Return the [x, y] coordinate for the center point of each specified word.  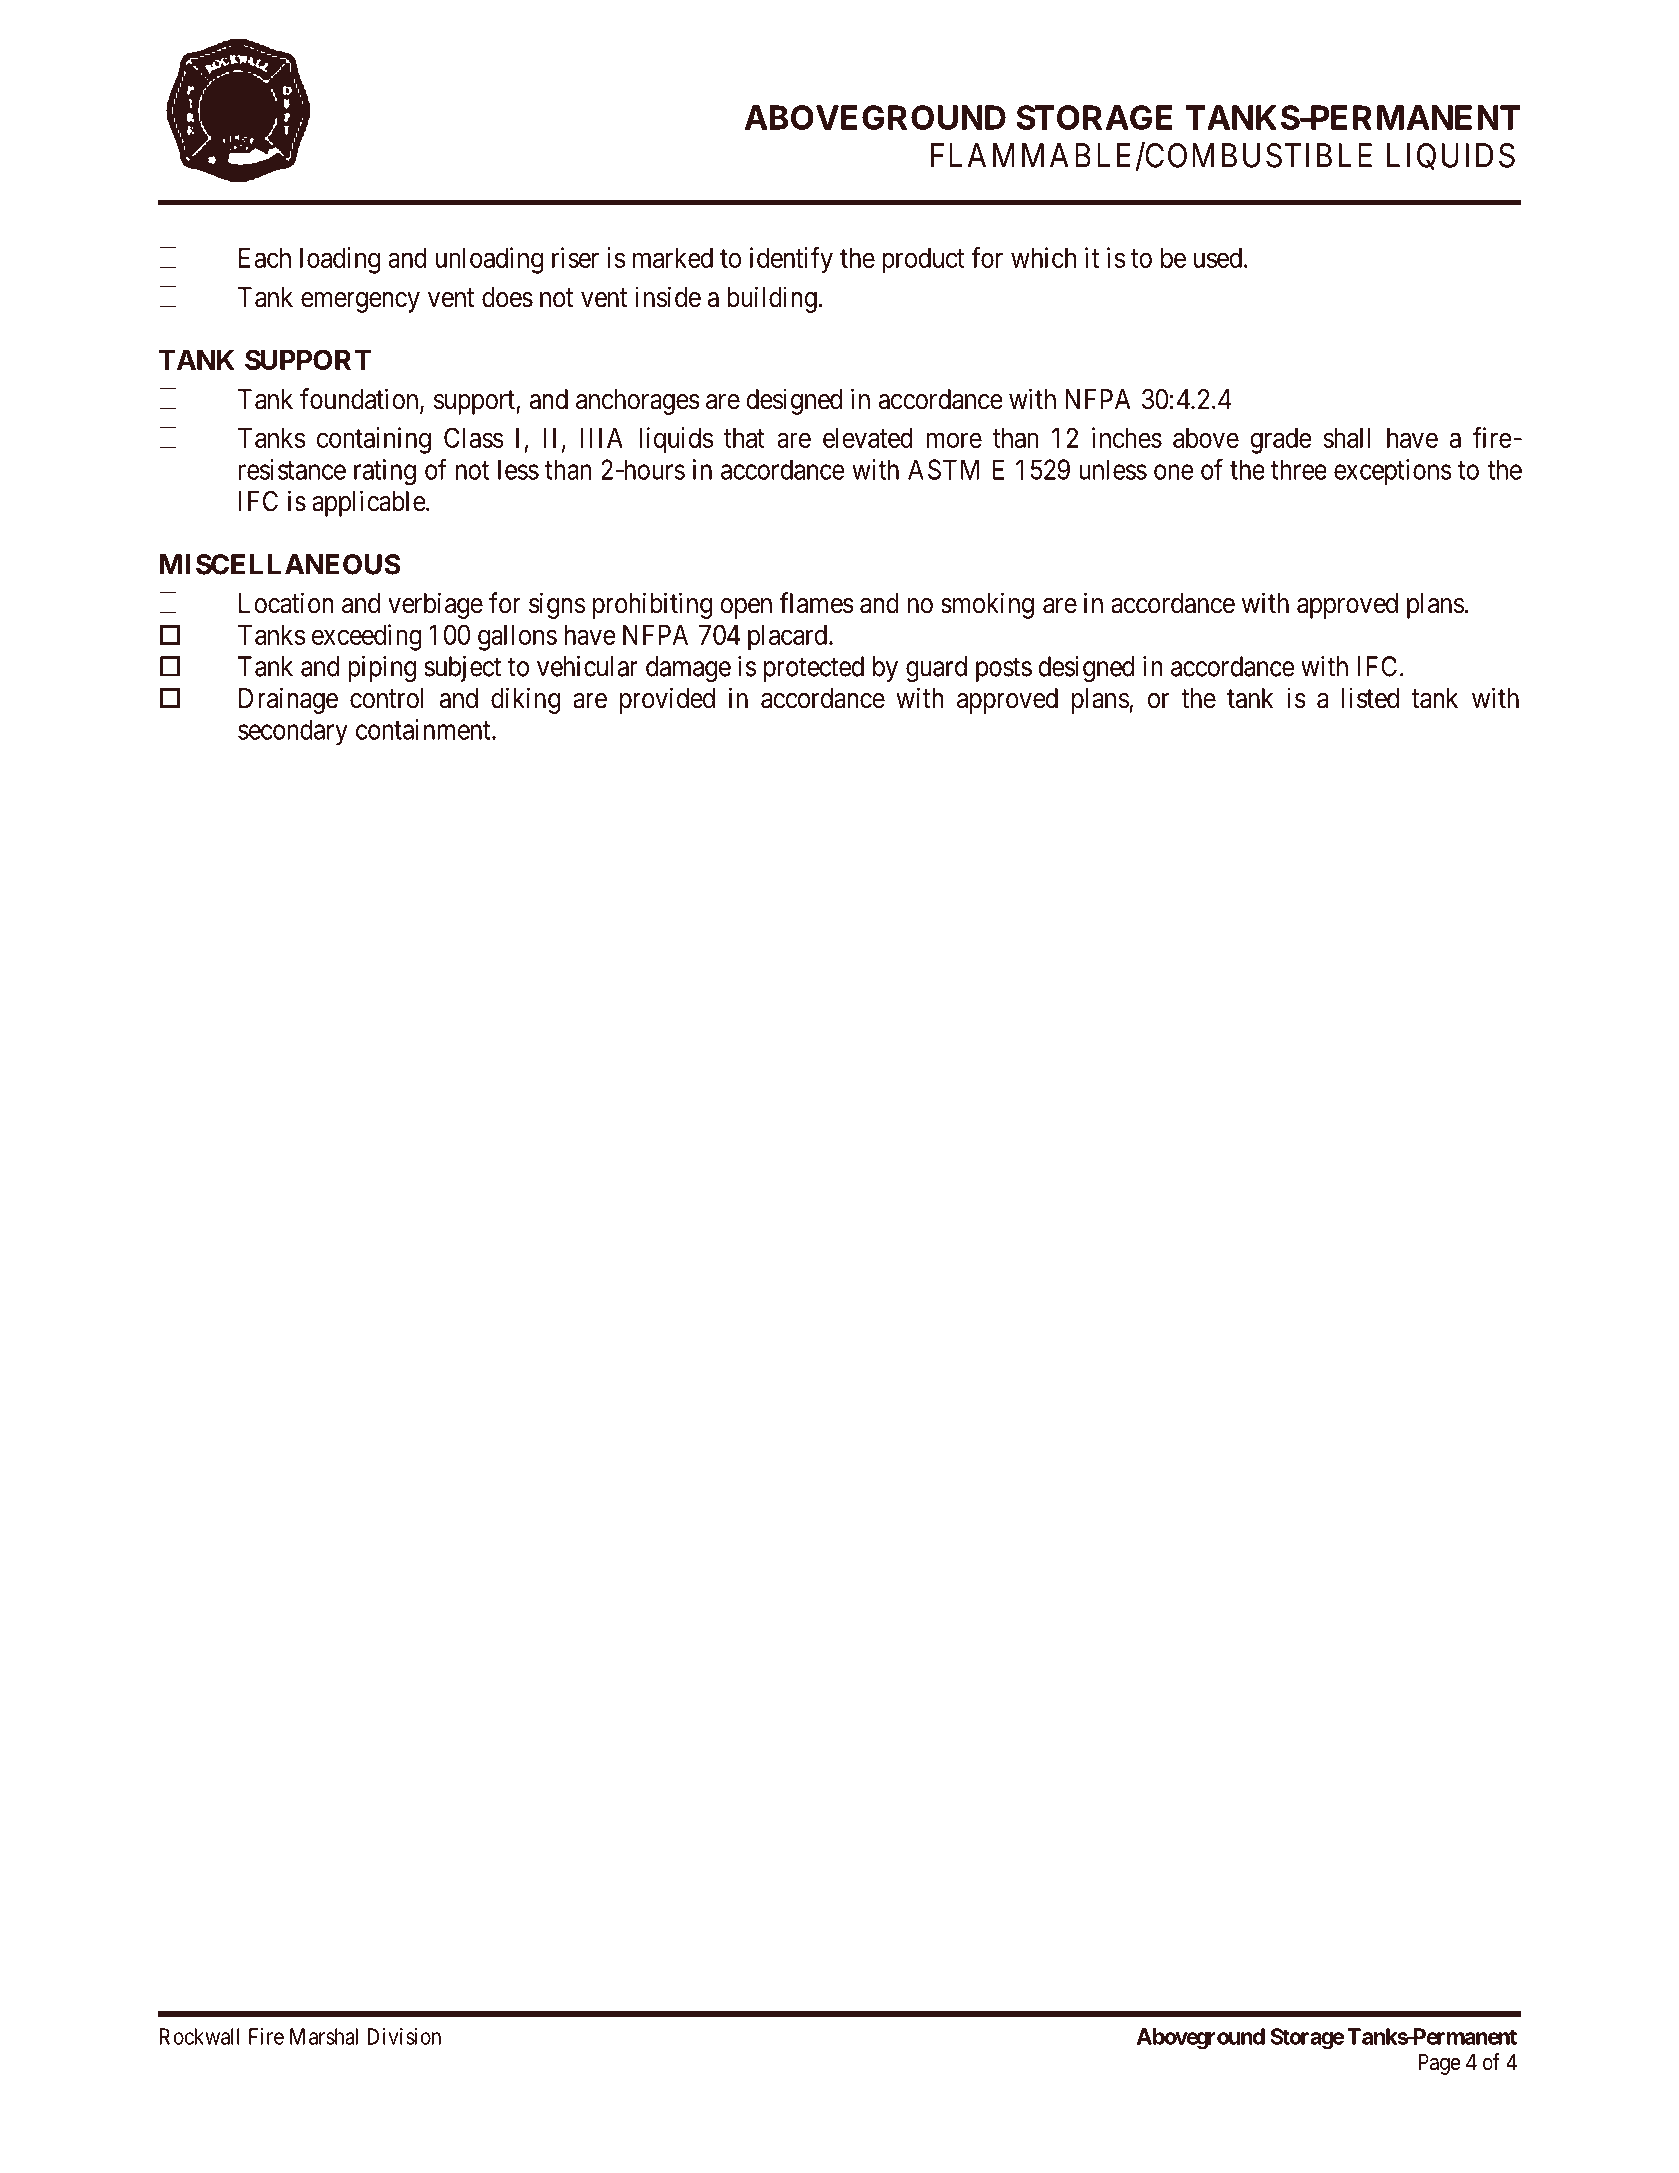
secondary [293, 732]
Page [1439, 2064]
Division [404, 2036]
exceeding [367, 637]
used [1218, 258]
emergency [360, 302]
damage [688, 669]
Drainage [288, 700]
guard [936, 669]
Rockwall [199, 2036]
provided [667, 700]
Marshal [324, 2036]
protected [814, 669]
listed [1370, 698]
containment [424, 729]
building [772, 299]
